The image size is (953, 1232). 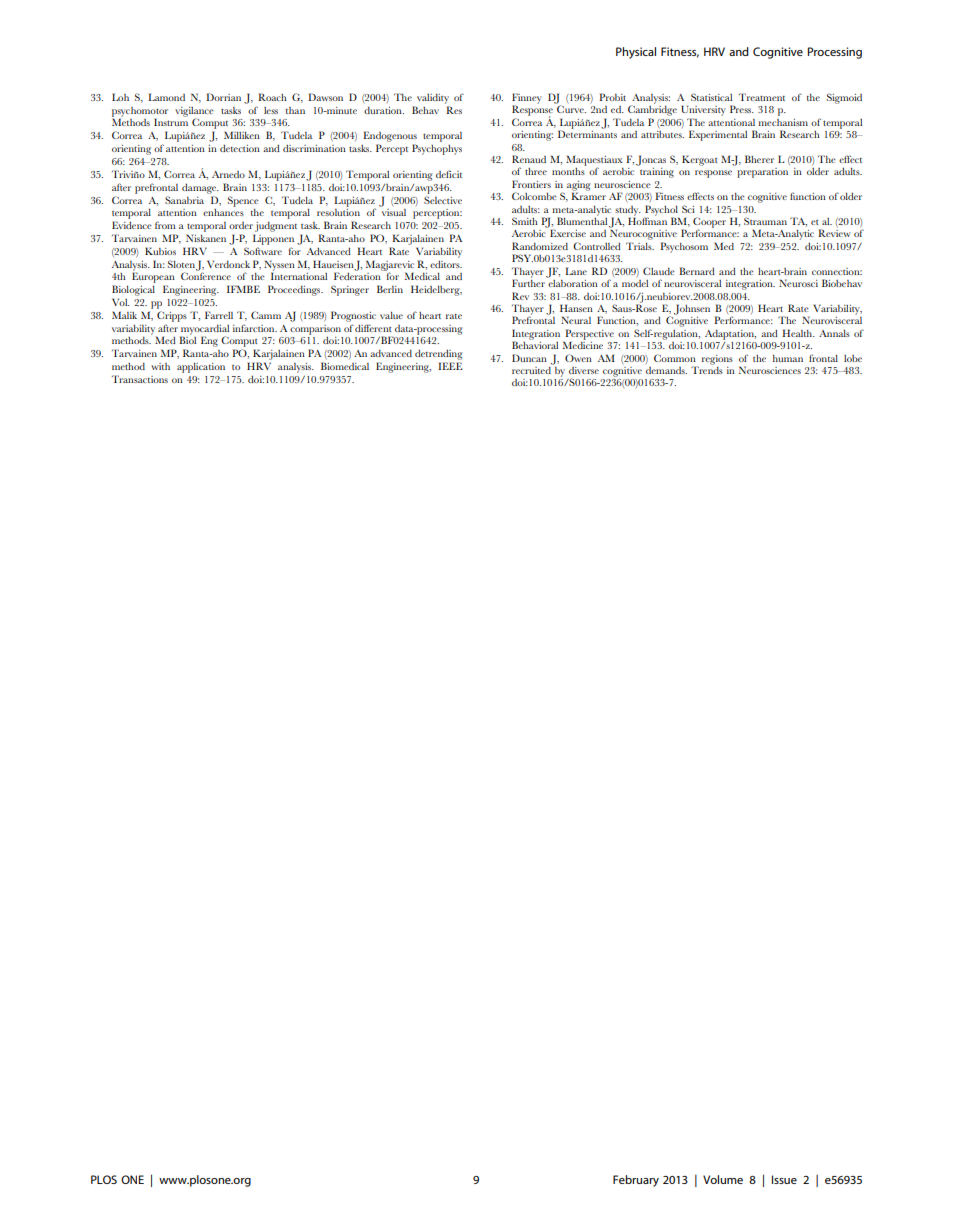 What do you see at coordinates (788, 358) in the page?
I see `human` at bounding box center [788, 358].
